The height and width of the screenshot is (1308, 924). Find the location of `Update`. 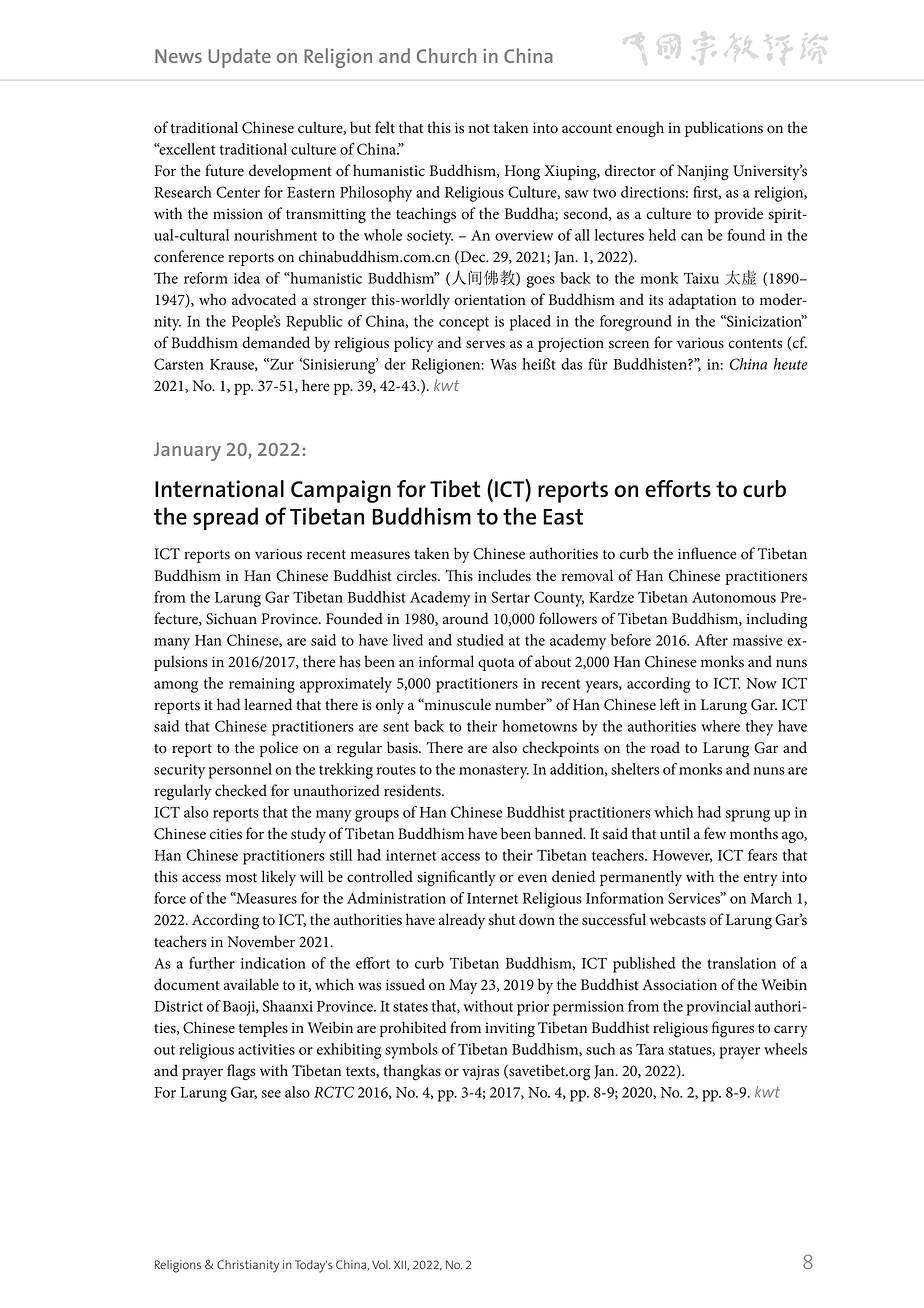

Update is located at coordinates (239, 58).
